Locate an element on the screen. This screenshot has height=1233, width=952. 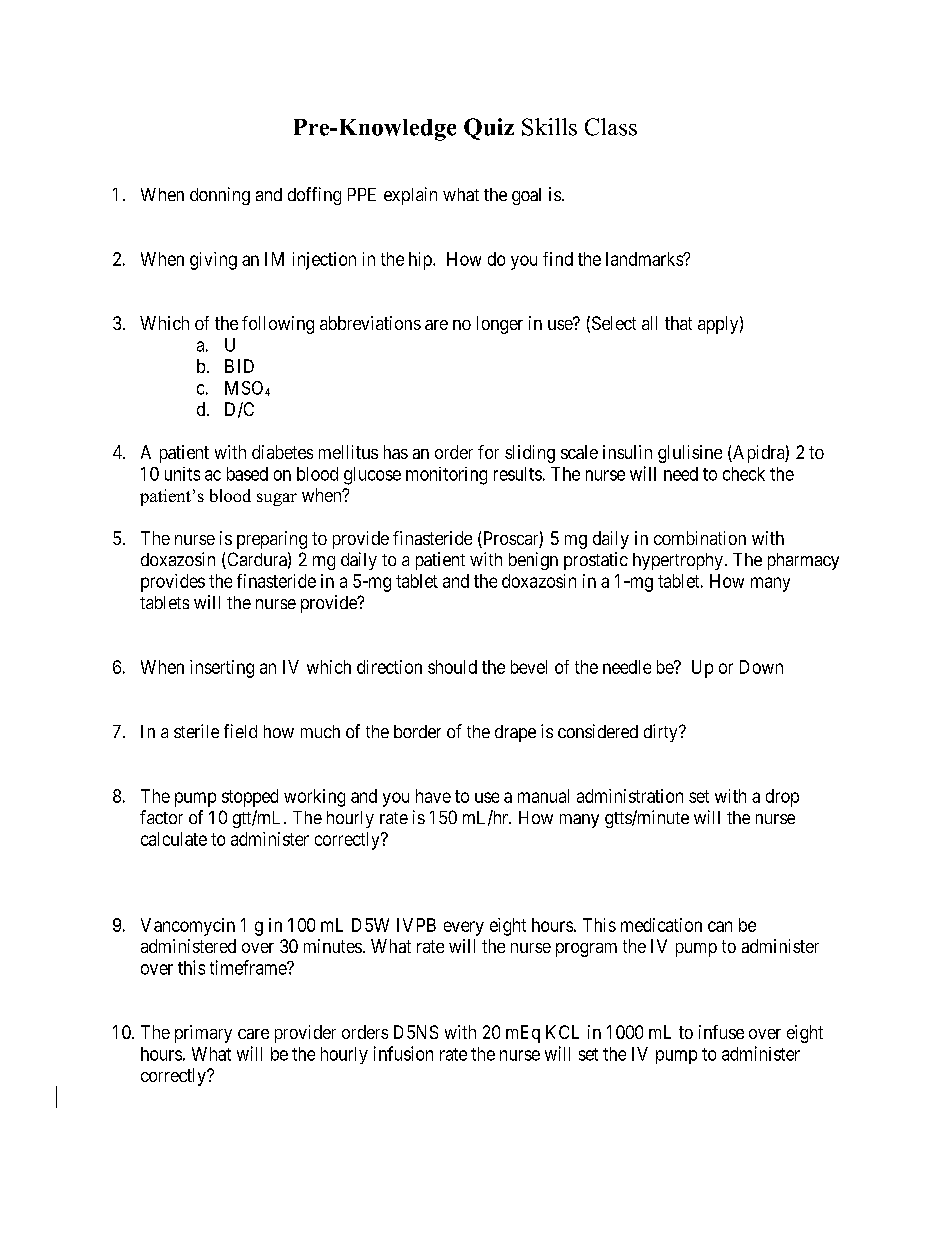
preparing is located at coordinates (272, 540).
